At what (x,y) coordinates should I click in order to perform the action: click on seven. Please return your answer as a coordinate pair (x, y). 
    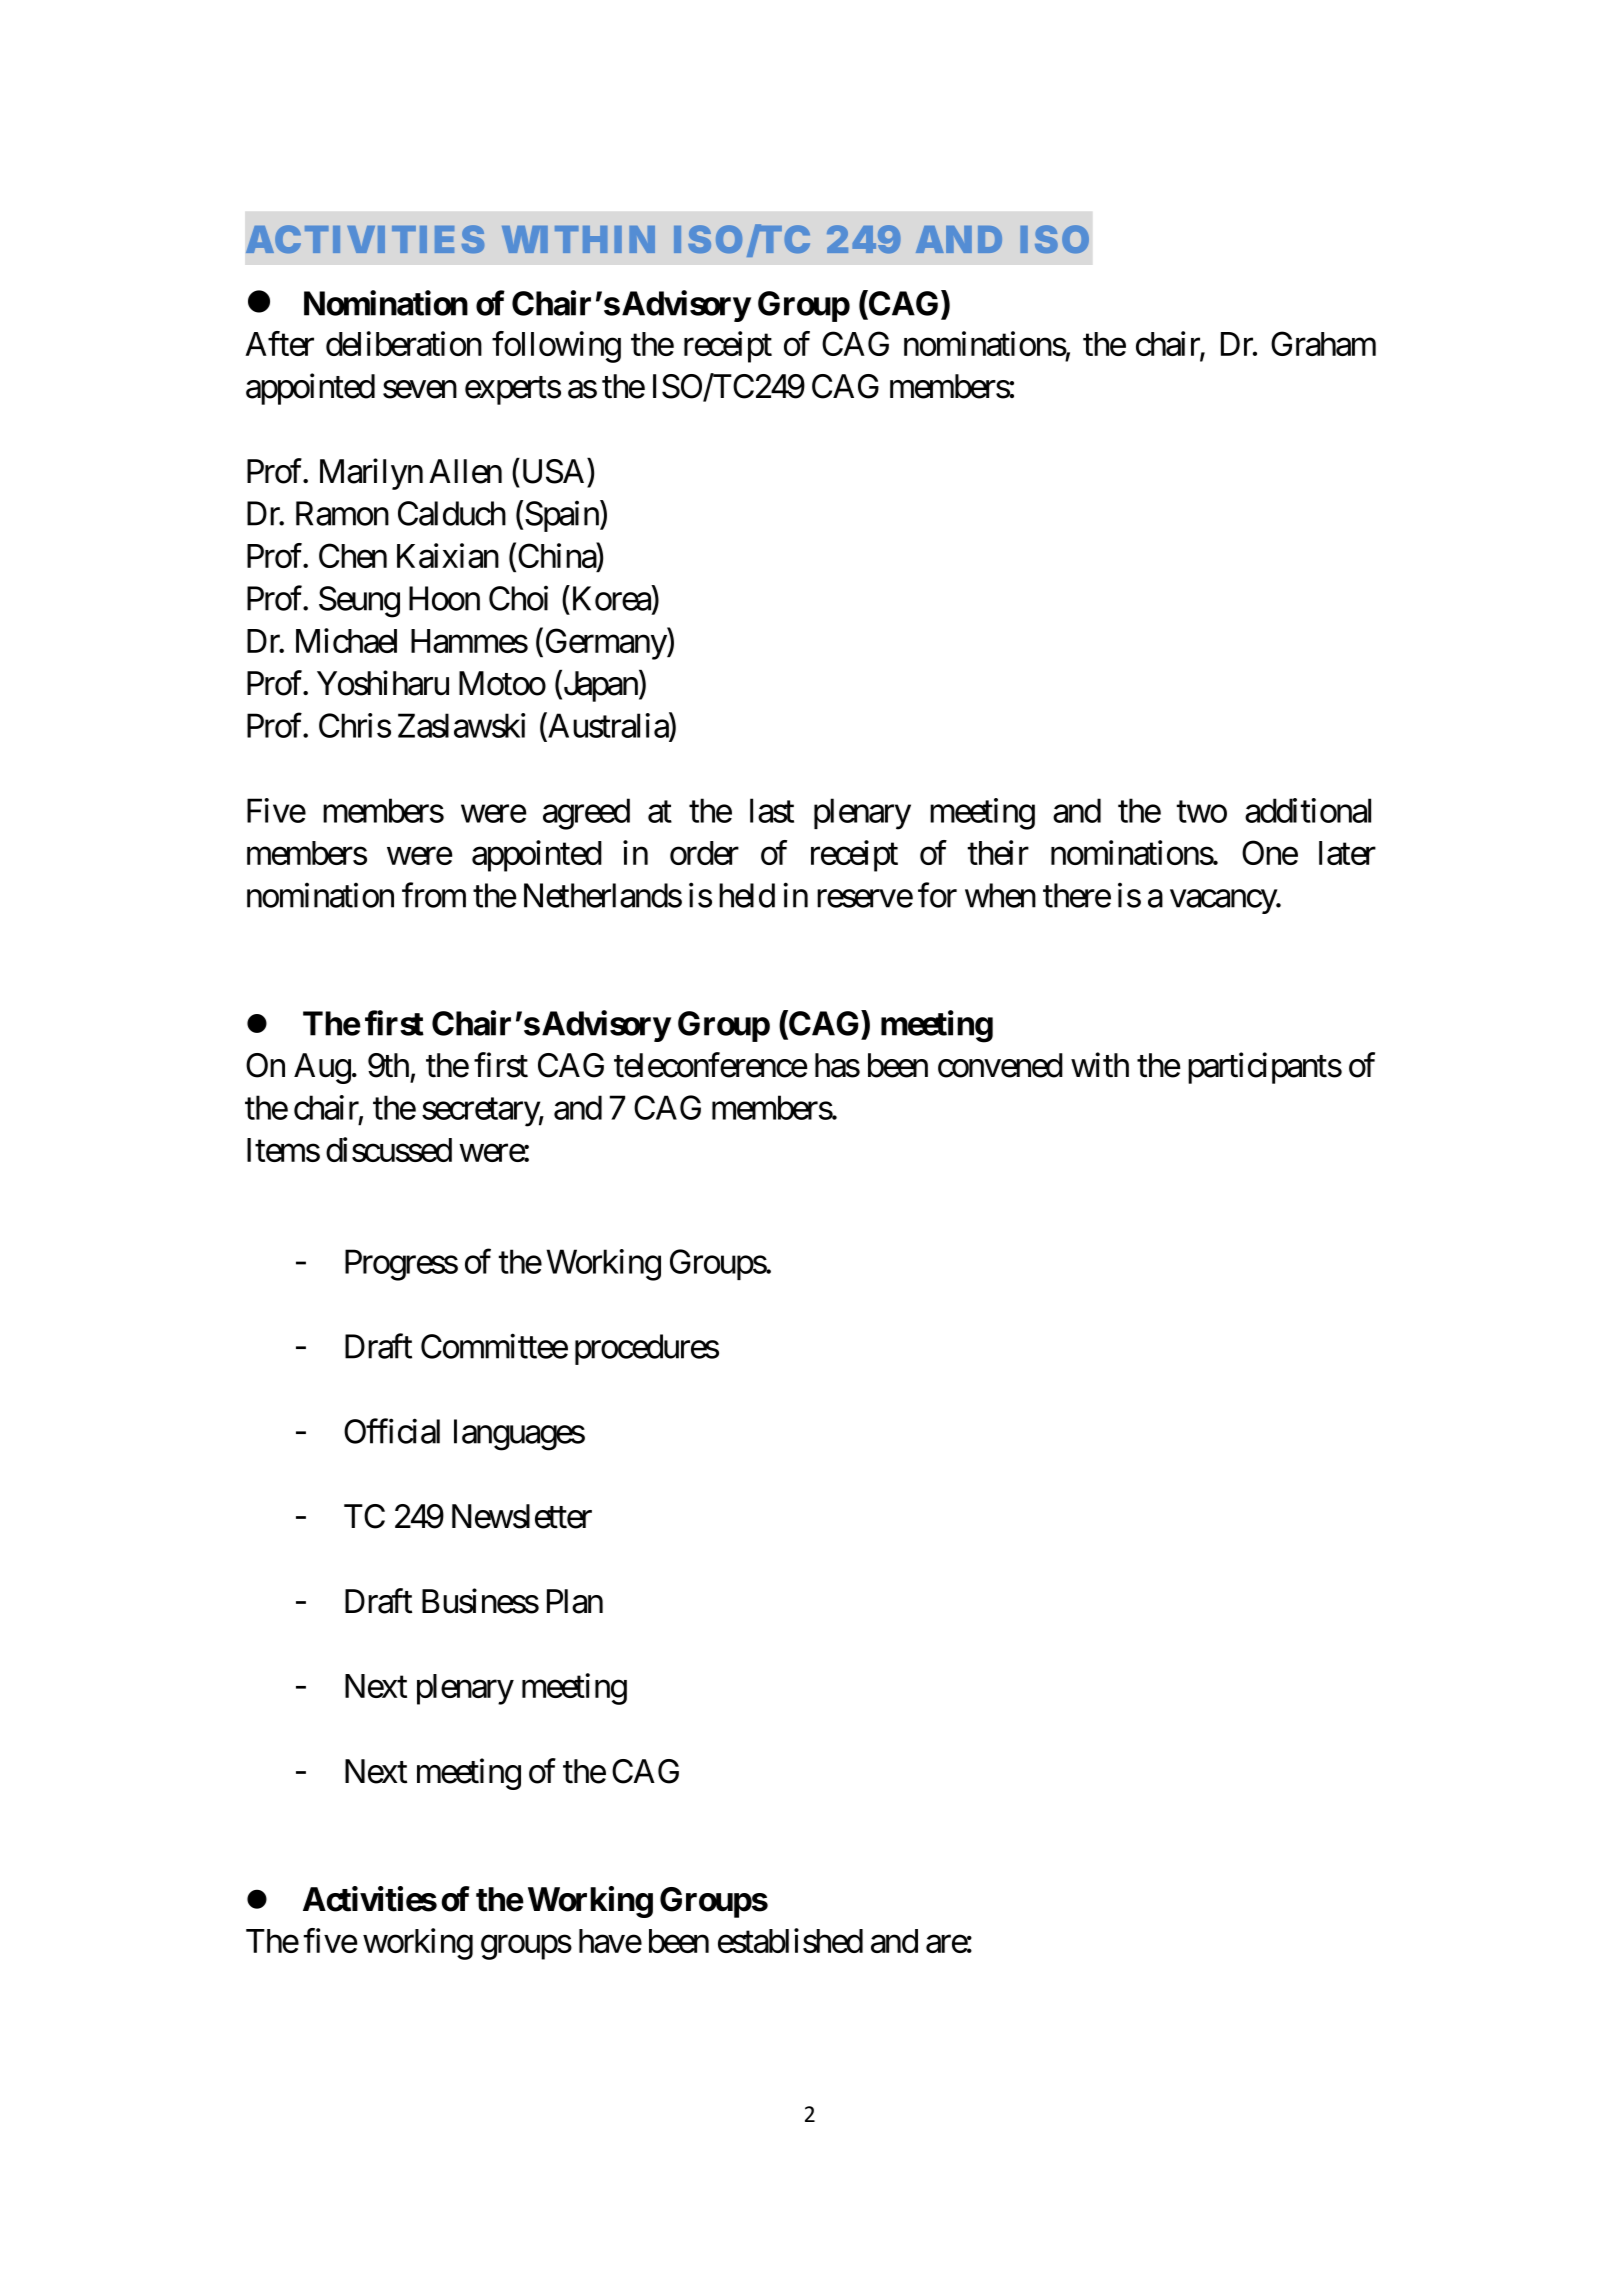
    Looking at the image, I should click on (420, 390).
